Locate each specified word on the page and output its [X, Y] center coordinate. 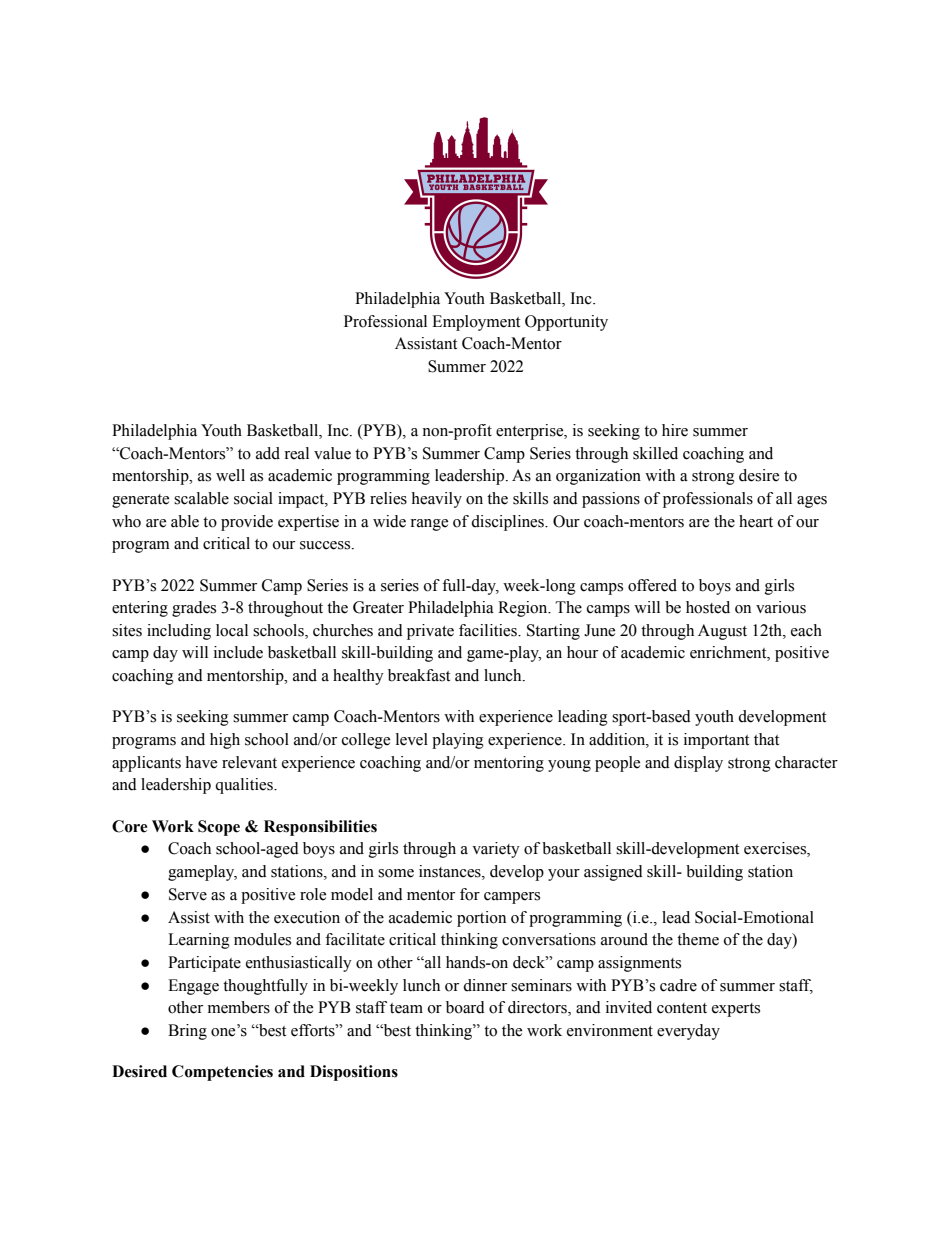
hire [675, 430]
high [225, 741]
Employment [476, 323]
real [296, 453]
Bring [187, 1032]
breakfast [419, 675]
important [716, 741]
